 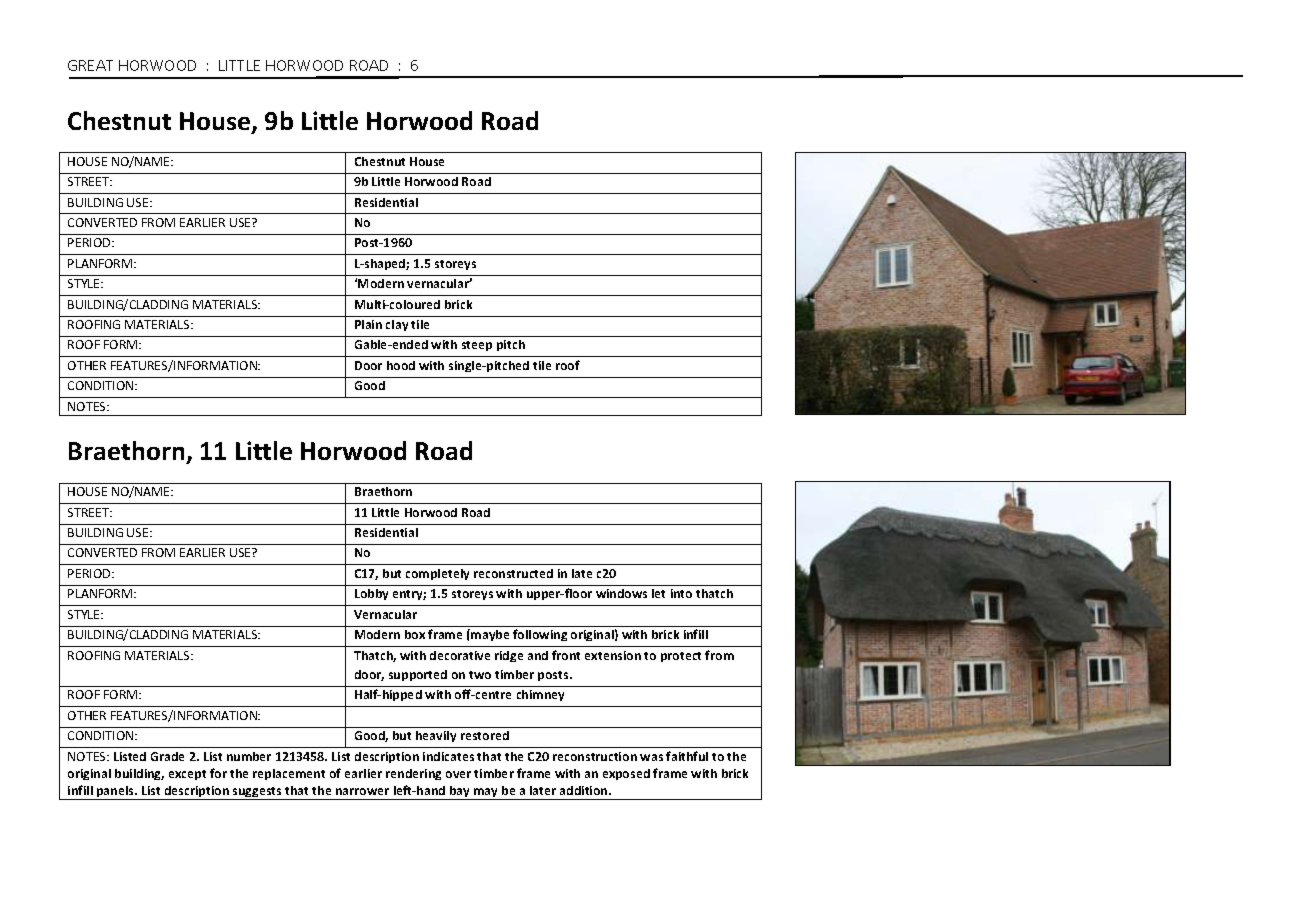 What do you see at coordinates (401, 365) in the document?
I see `hood` at bounding box center [401, 365].
